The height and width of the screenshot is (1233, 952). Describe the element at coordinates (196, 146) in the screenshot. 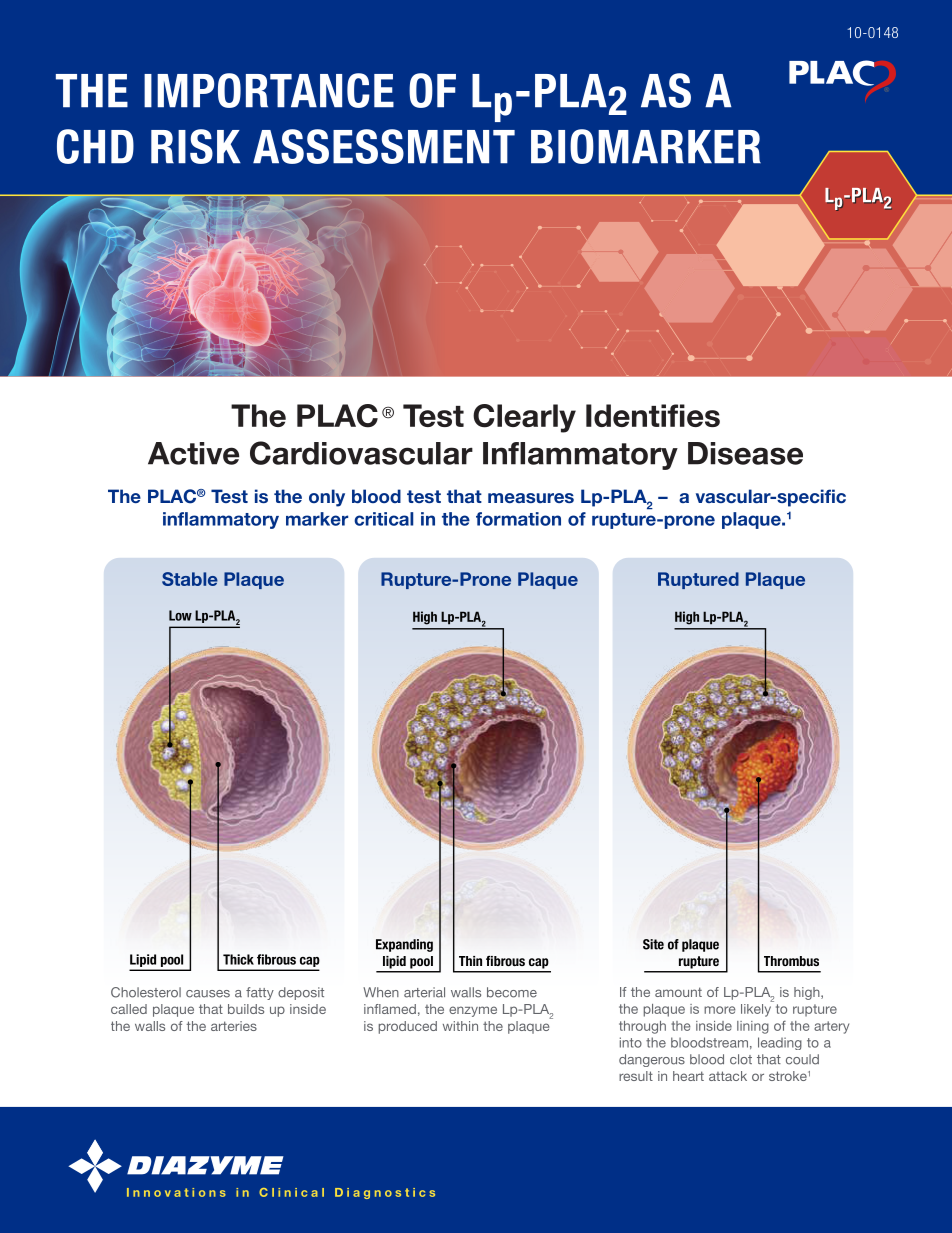

I see `RISK` at that location.
